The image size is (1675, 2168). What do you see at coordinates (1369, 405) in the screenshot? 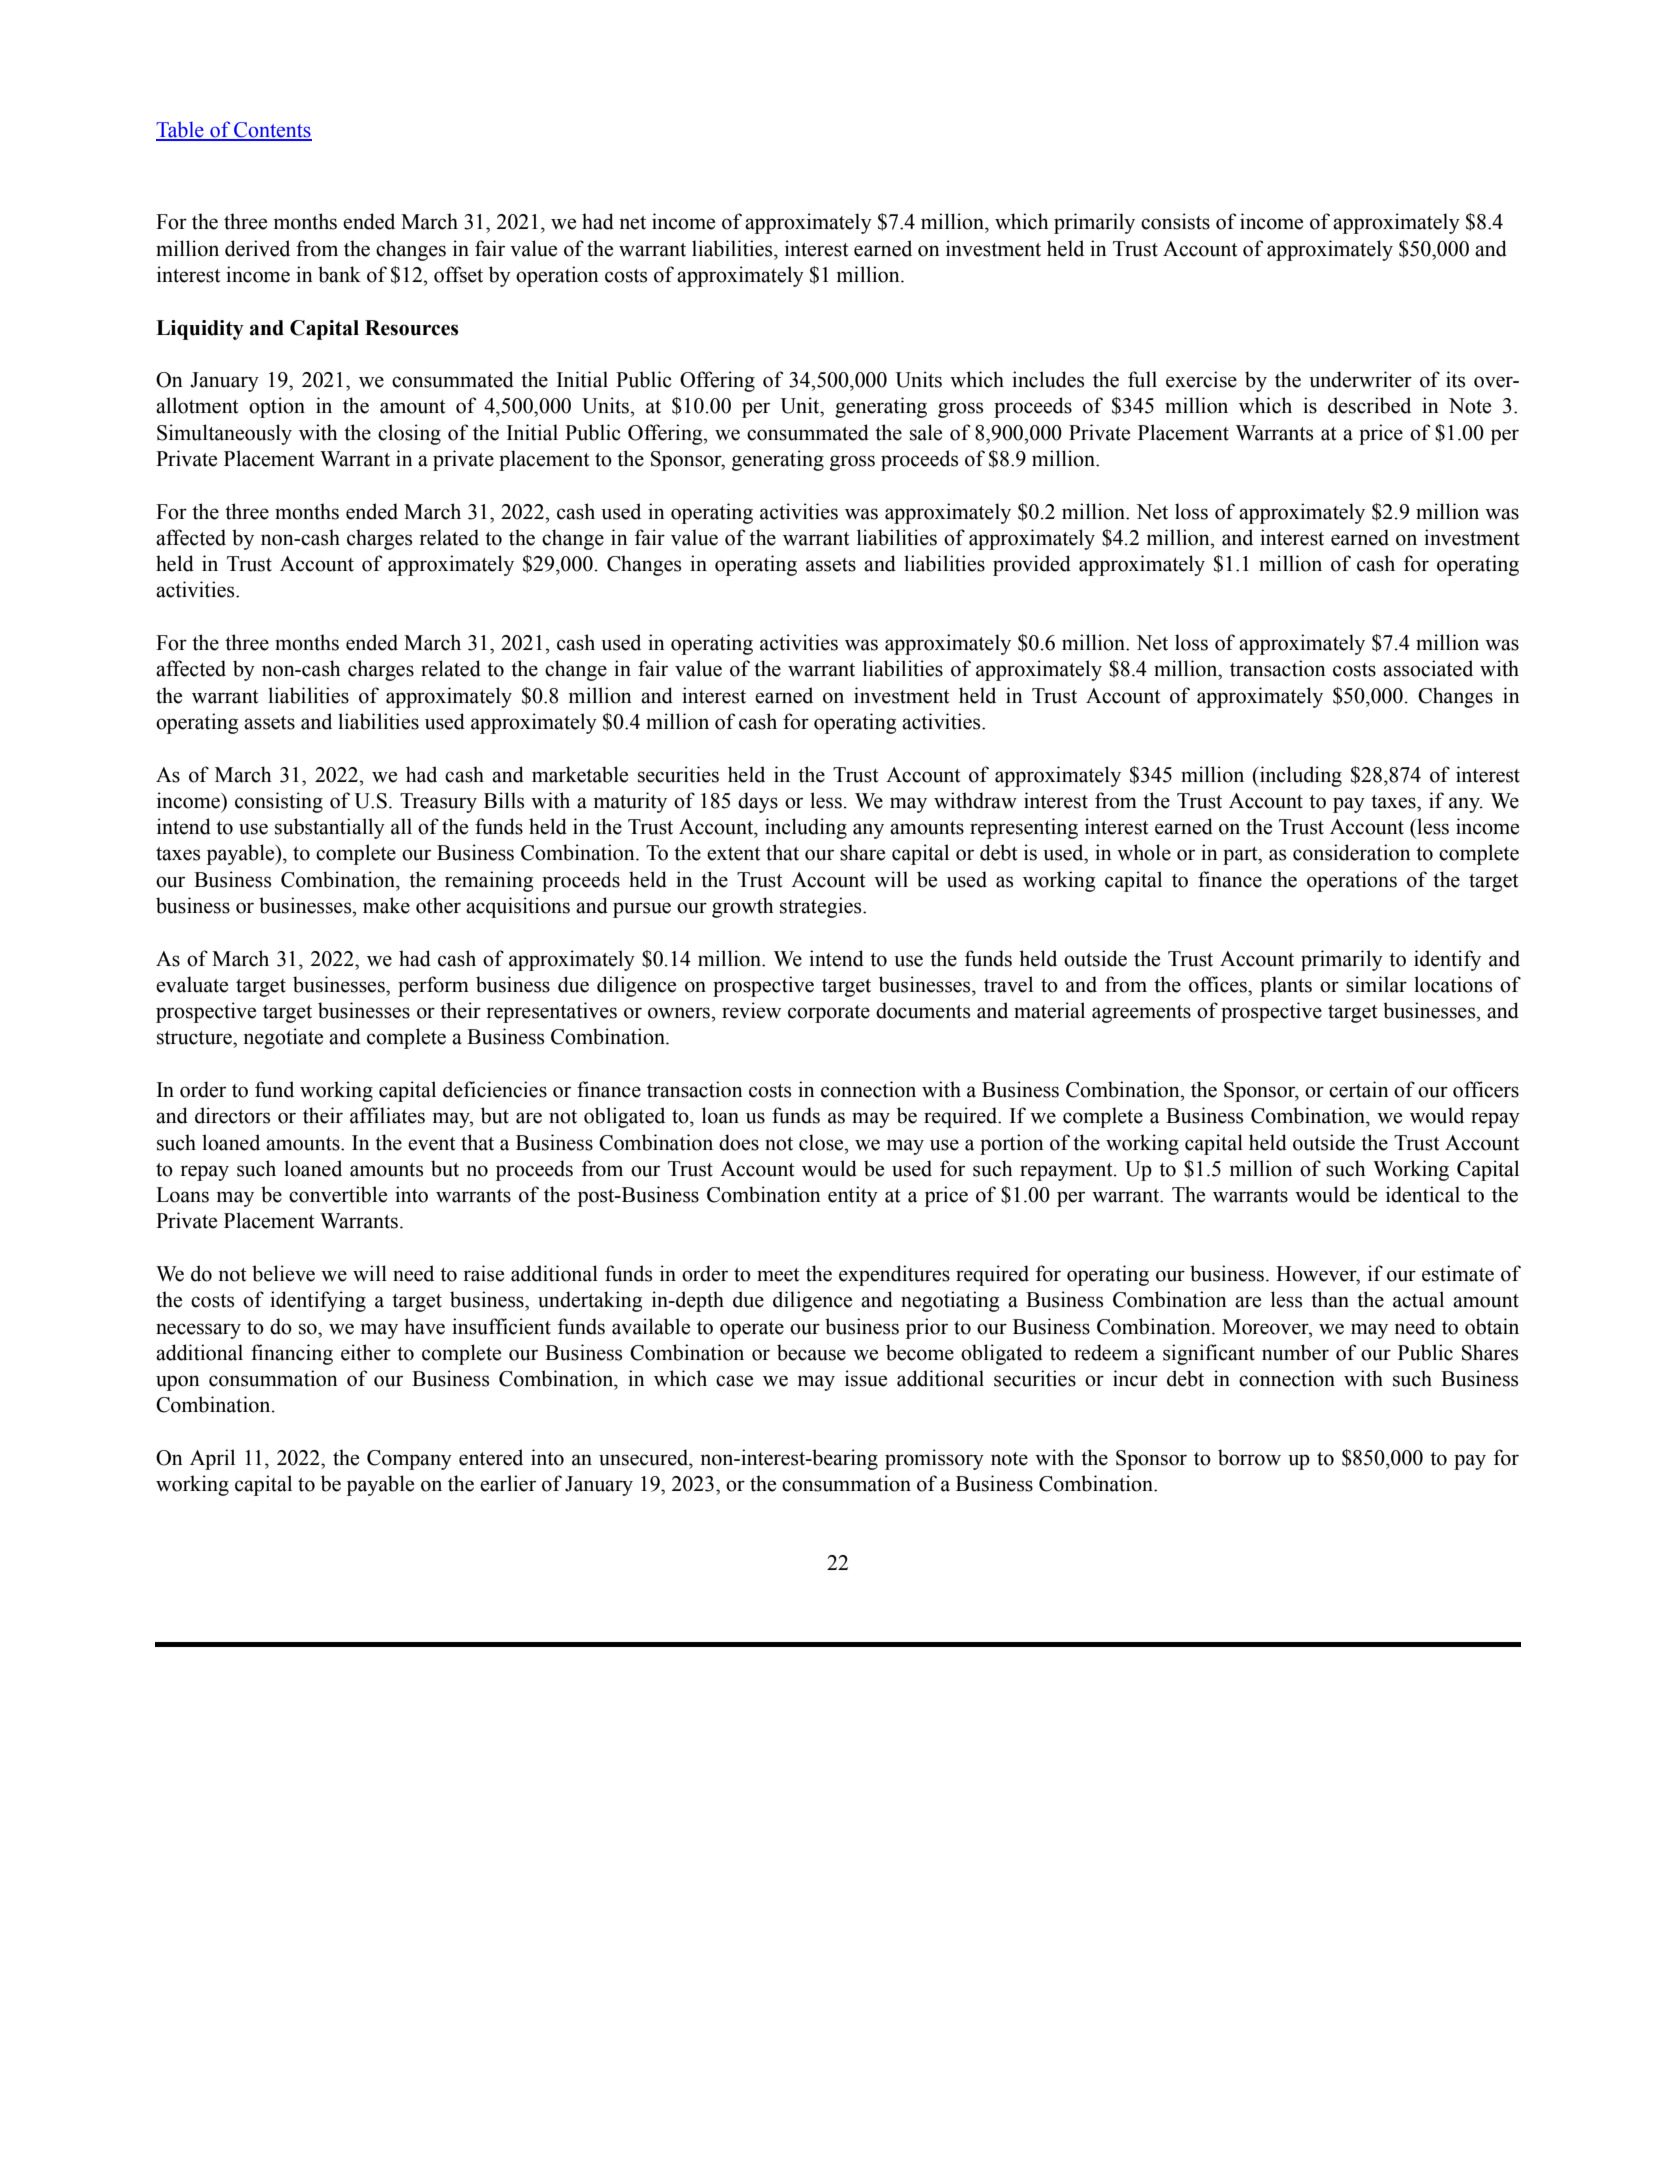
I see `described` at bounding box center [1369, 405].
